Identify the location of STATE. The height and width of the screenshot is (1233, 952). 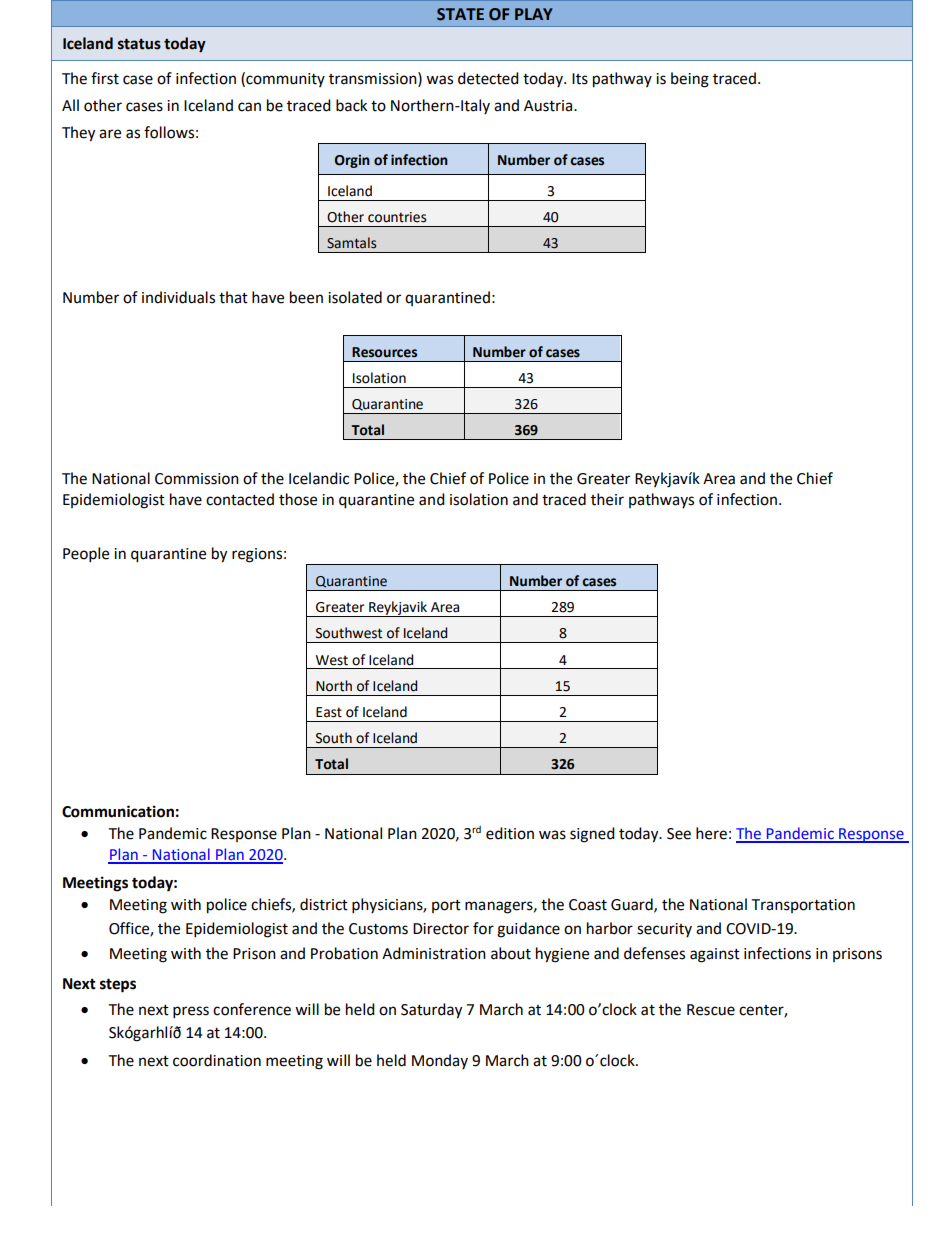
(460, 14).
